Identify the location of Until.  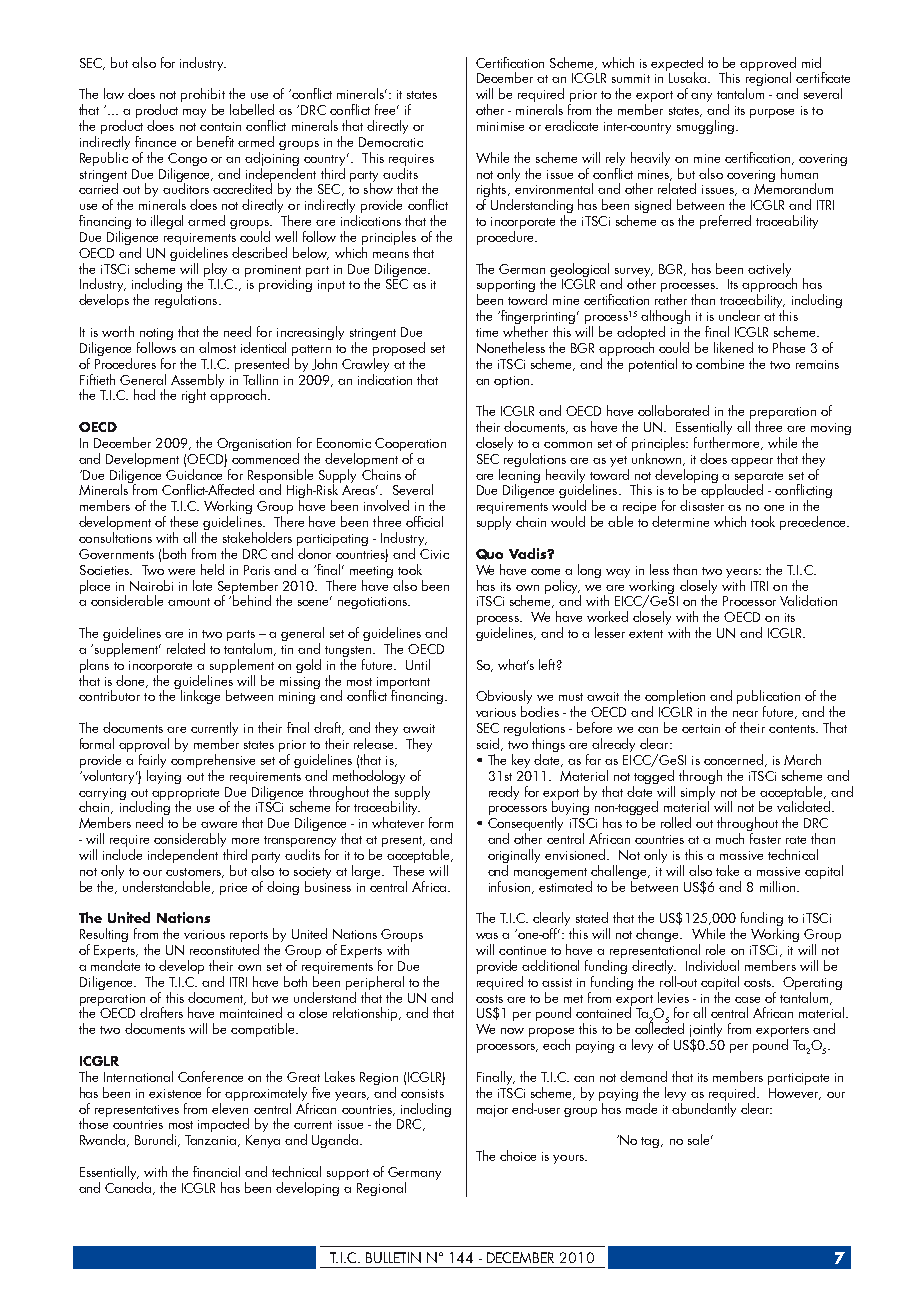
(418, 664).
